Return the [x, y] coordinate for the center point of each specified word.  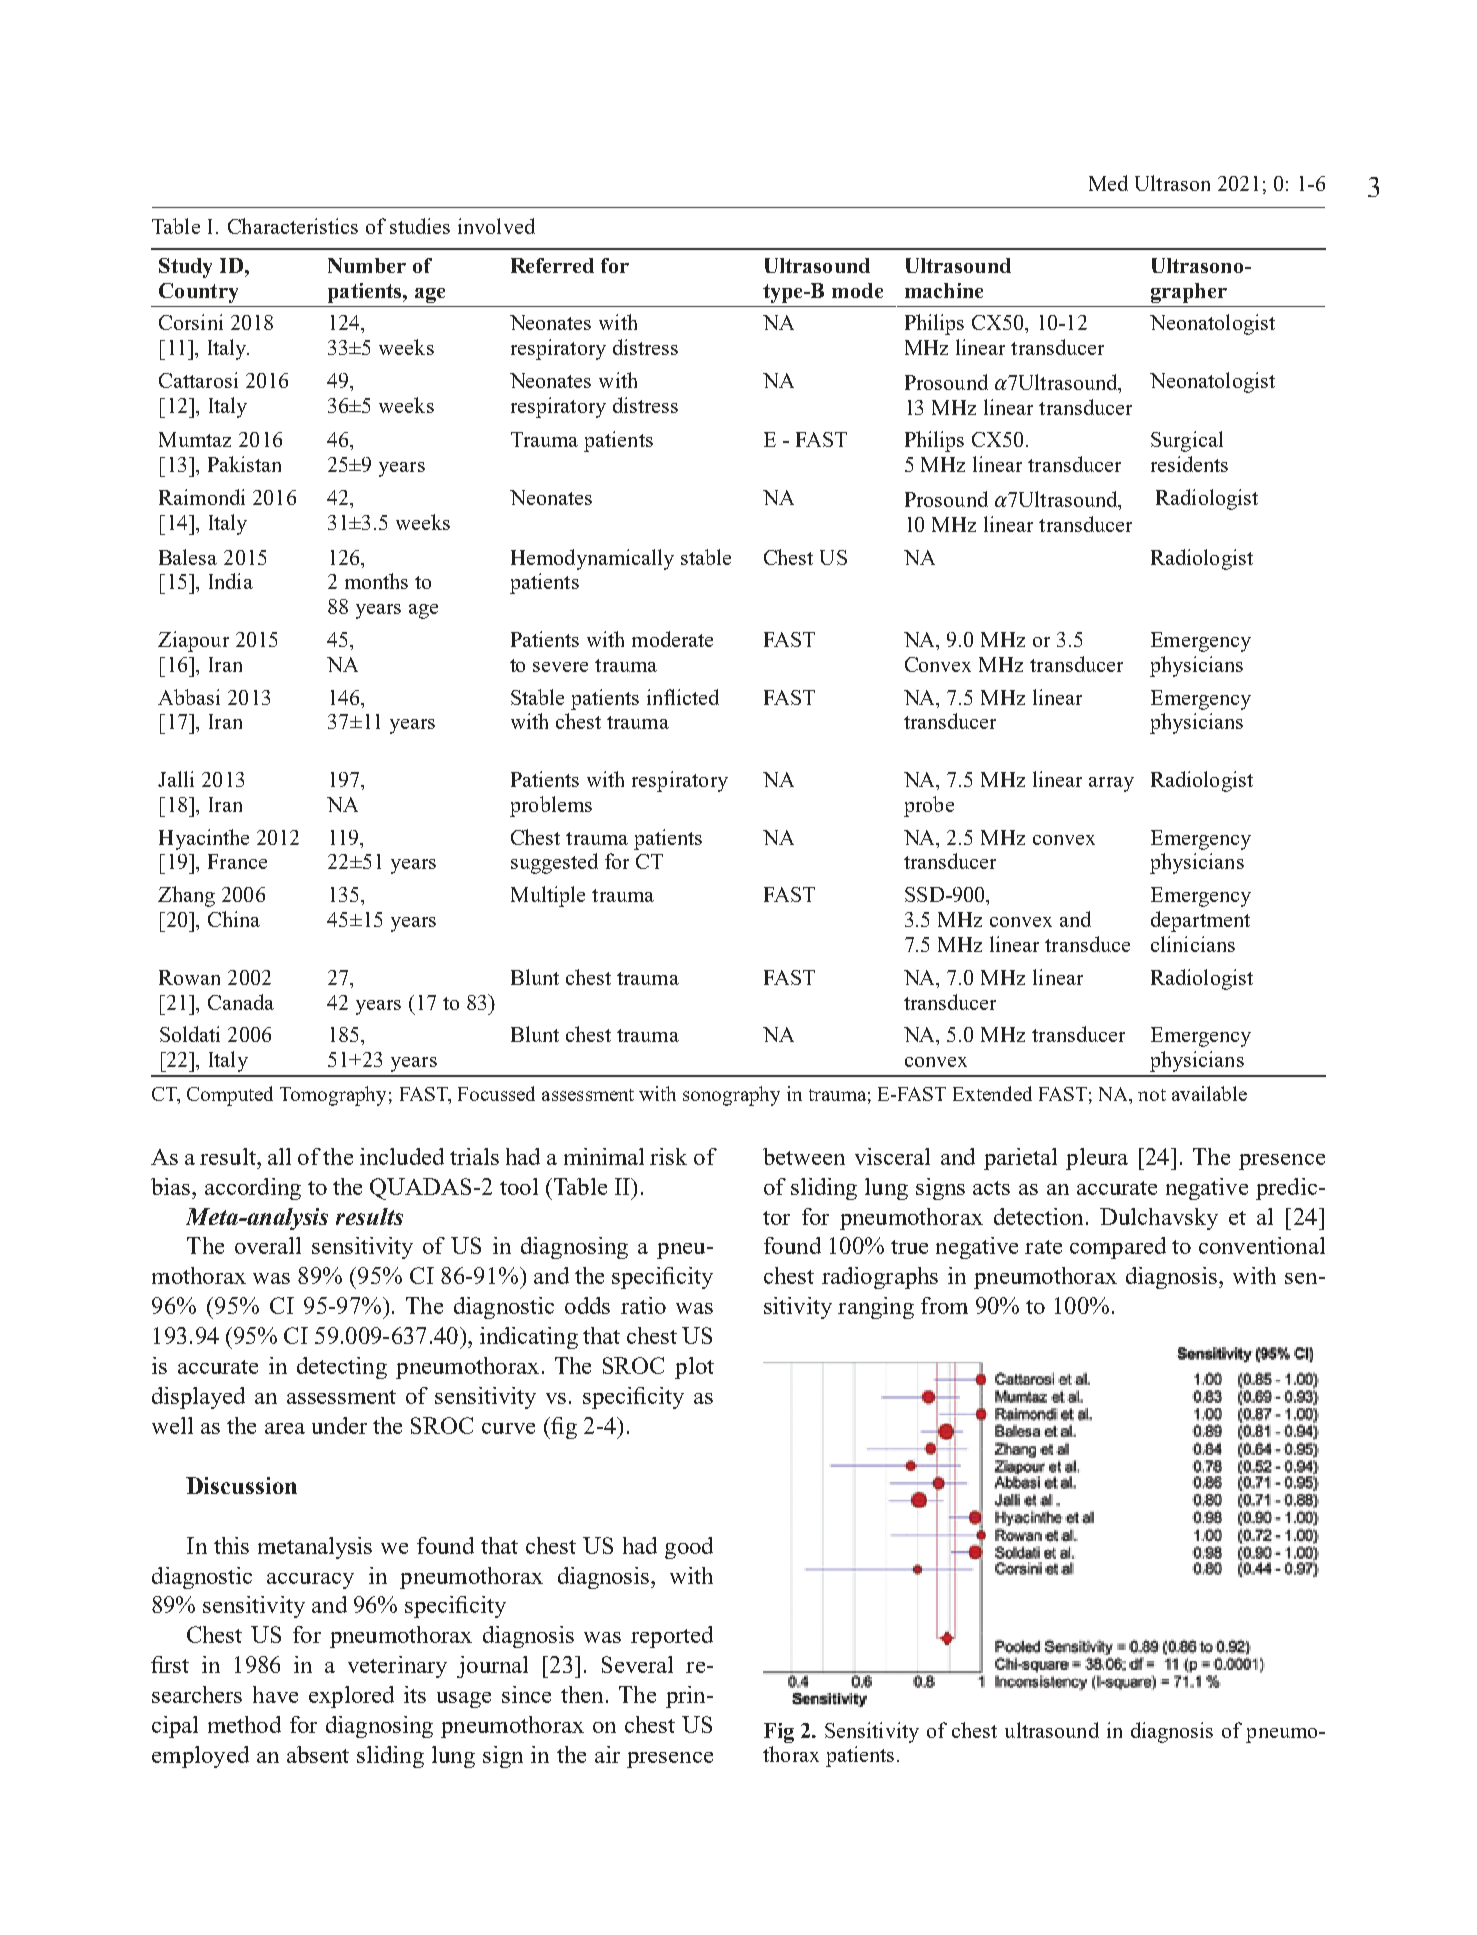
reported [672, 1637]
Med [1108, 183]
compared [1118, 1248]
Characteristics [293, 226]
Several [637, 1664]
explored [351, 1697]
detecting [342, 1368]
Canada [241, 1002]
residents [1189, 464]
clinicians [1193, 944]
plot [694, 1368]
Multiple [548, 896]
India [231, 581]
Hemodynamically [592, 559]
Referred [552, 265]
